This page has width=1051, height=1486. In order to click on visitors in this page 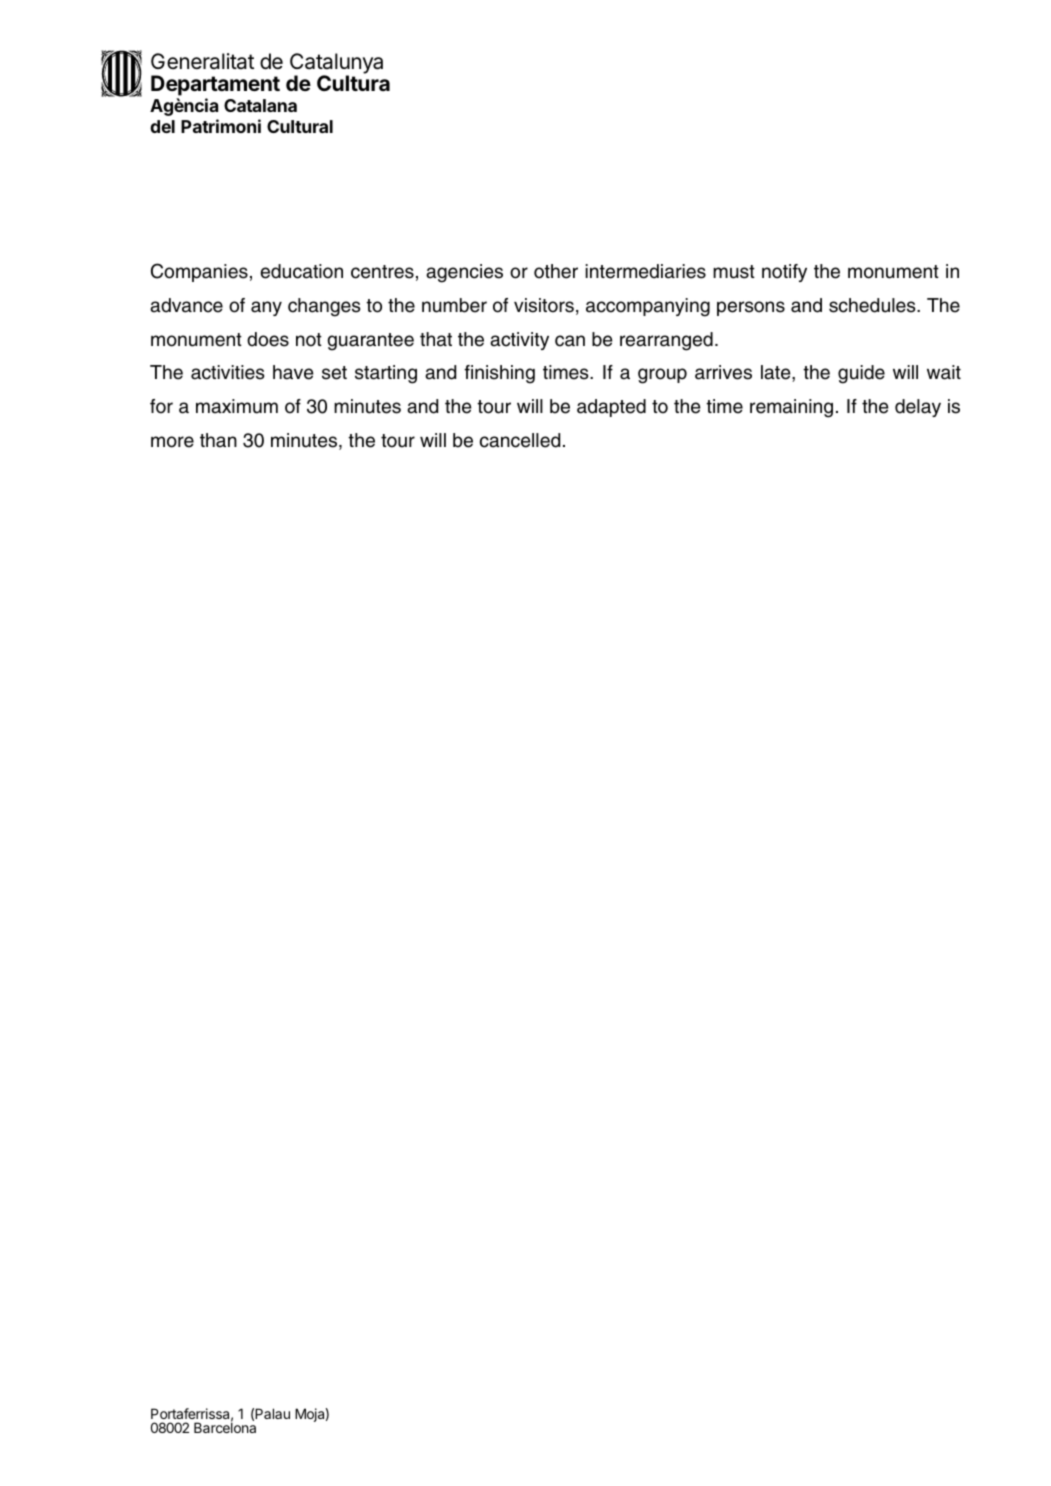, I will do `click(544, 305)`.
